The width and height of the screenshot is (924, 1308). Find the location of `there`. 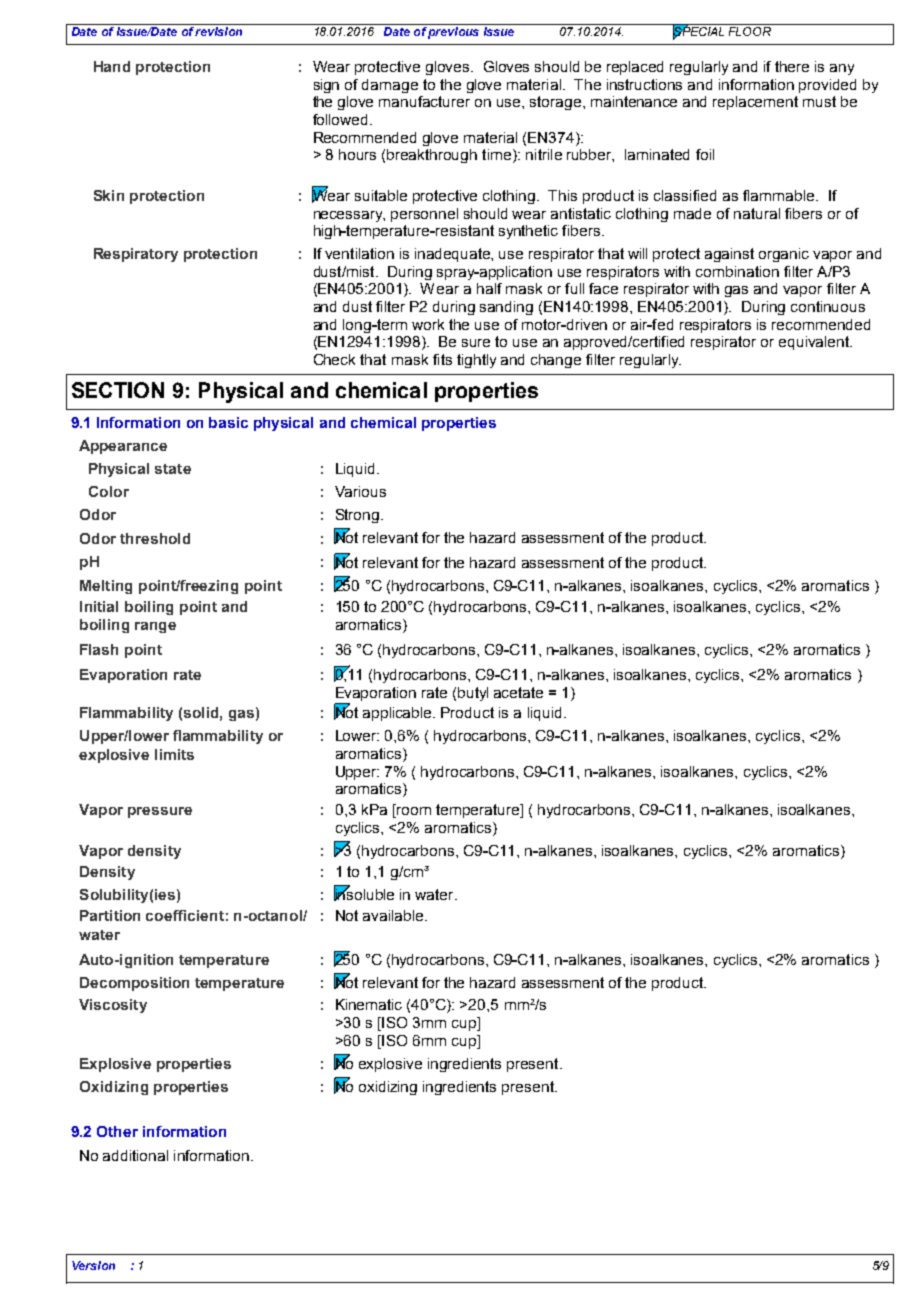

there is located at coordinates (792, 66).
